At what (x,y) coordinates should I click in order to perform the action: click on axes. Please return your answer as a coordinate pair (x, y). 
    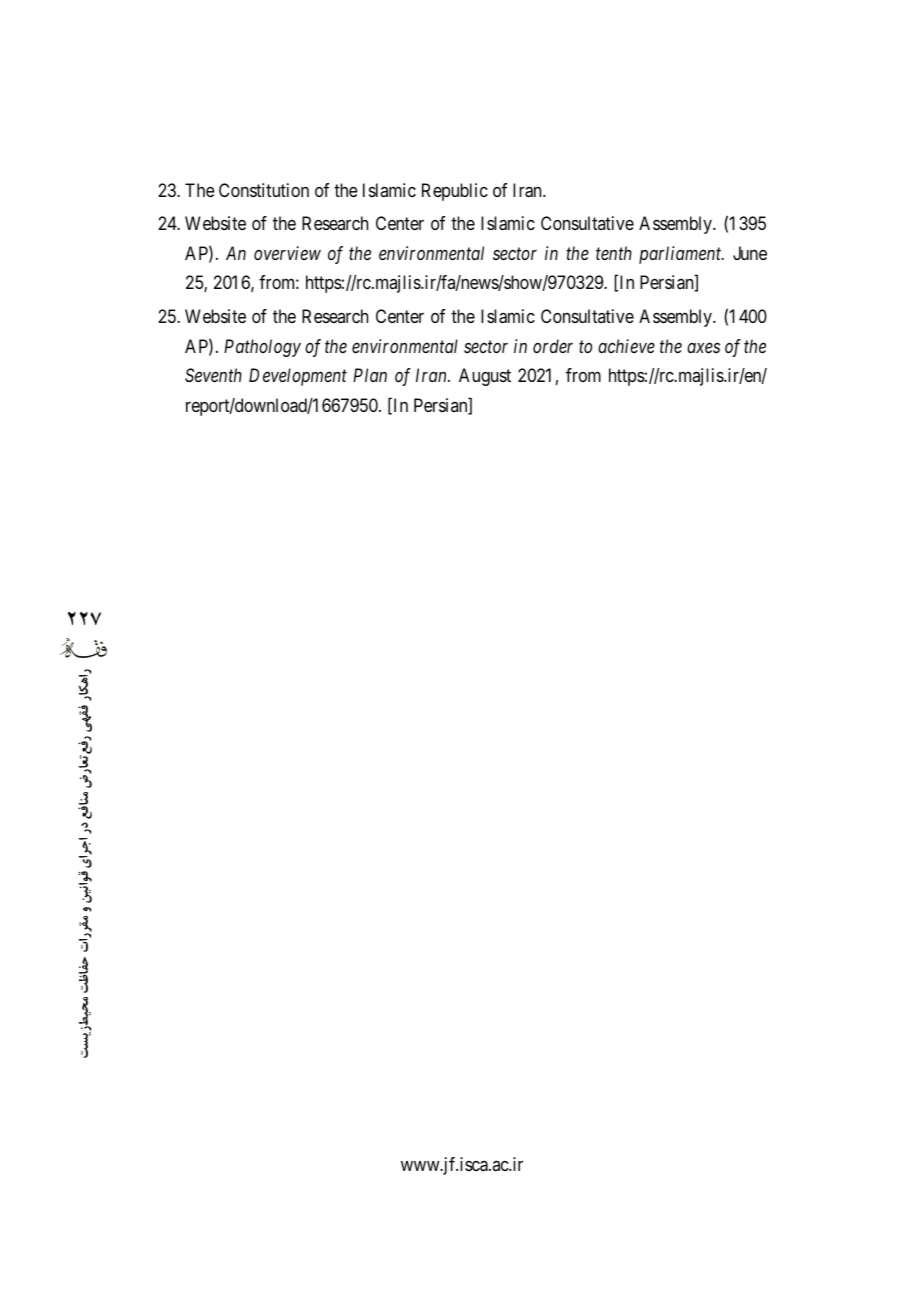
    Looking at the image, I should click on (703, 347).
